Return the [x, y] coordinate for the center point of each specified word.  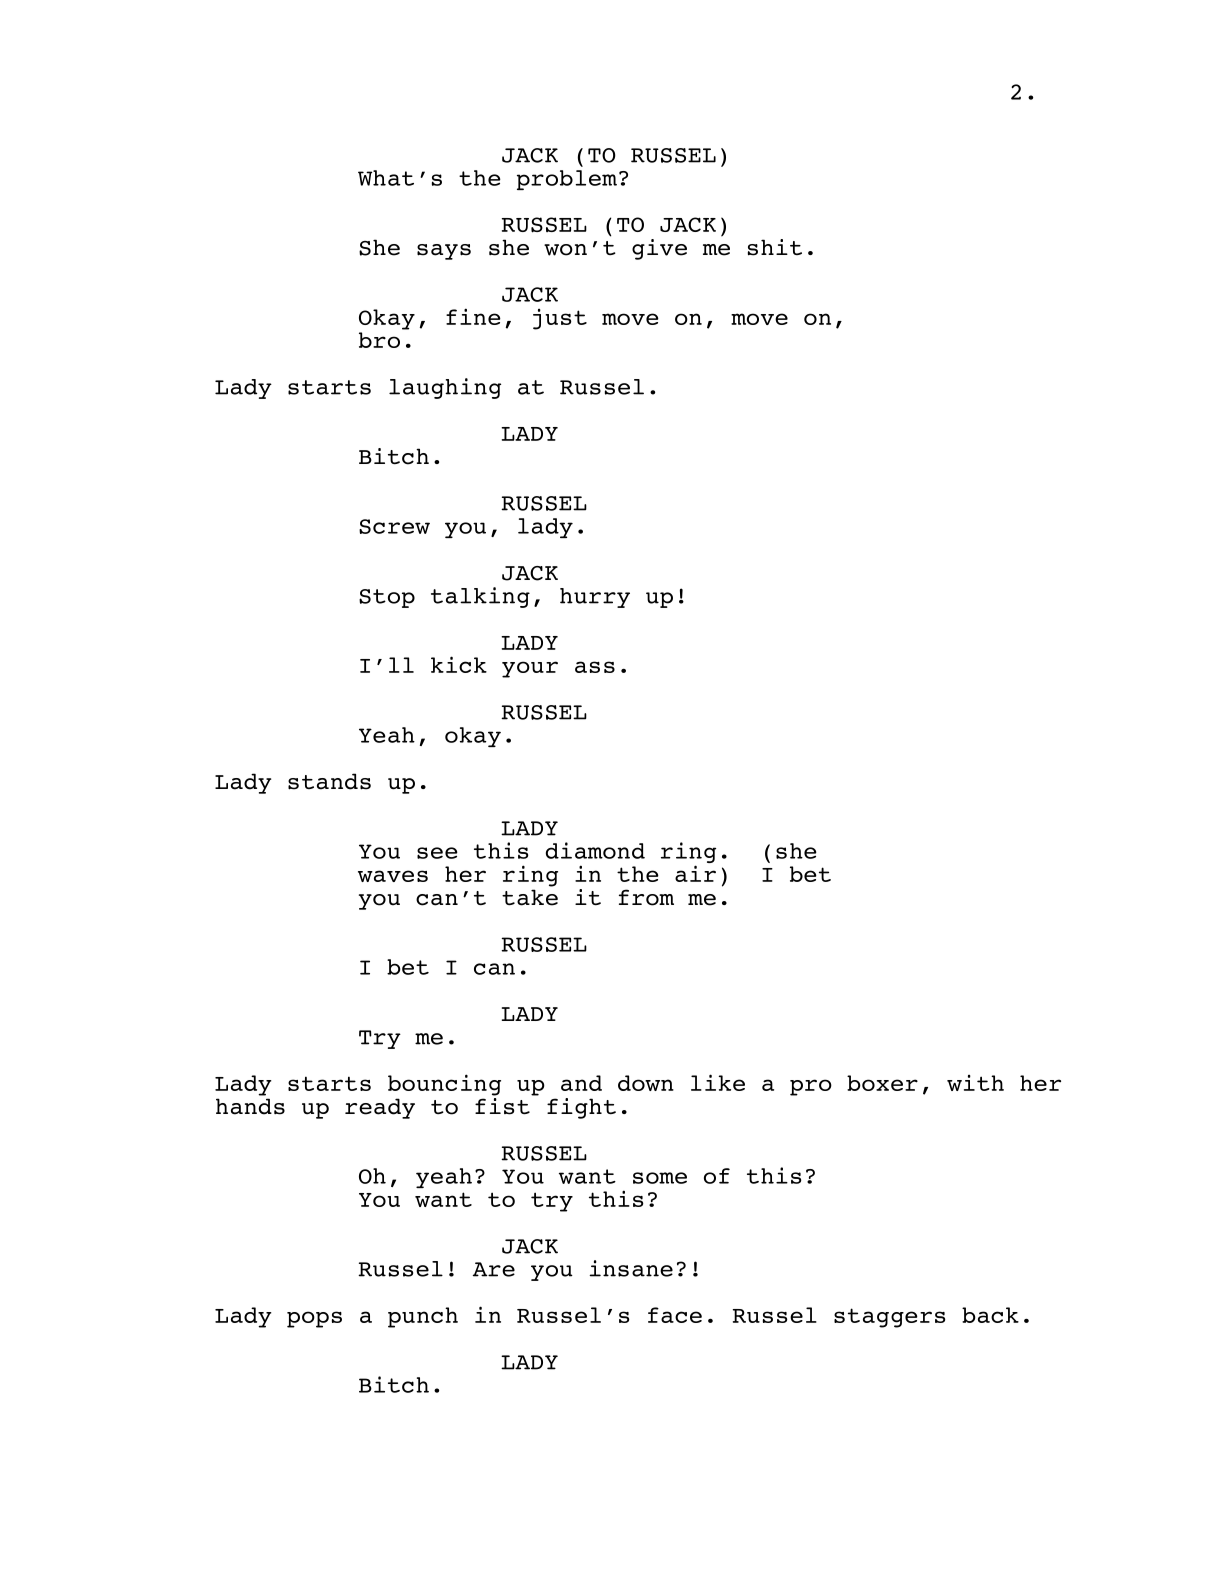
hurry [595, 598]
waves [393, 876]
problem [567, 180]
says [444, 252]
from [646, 897]
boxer [882, 1083]
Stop [387, 598]
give [659, 249]
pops [314, 1319]
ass [595, 667]
